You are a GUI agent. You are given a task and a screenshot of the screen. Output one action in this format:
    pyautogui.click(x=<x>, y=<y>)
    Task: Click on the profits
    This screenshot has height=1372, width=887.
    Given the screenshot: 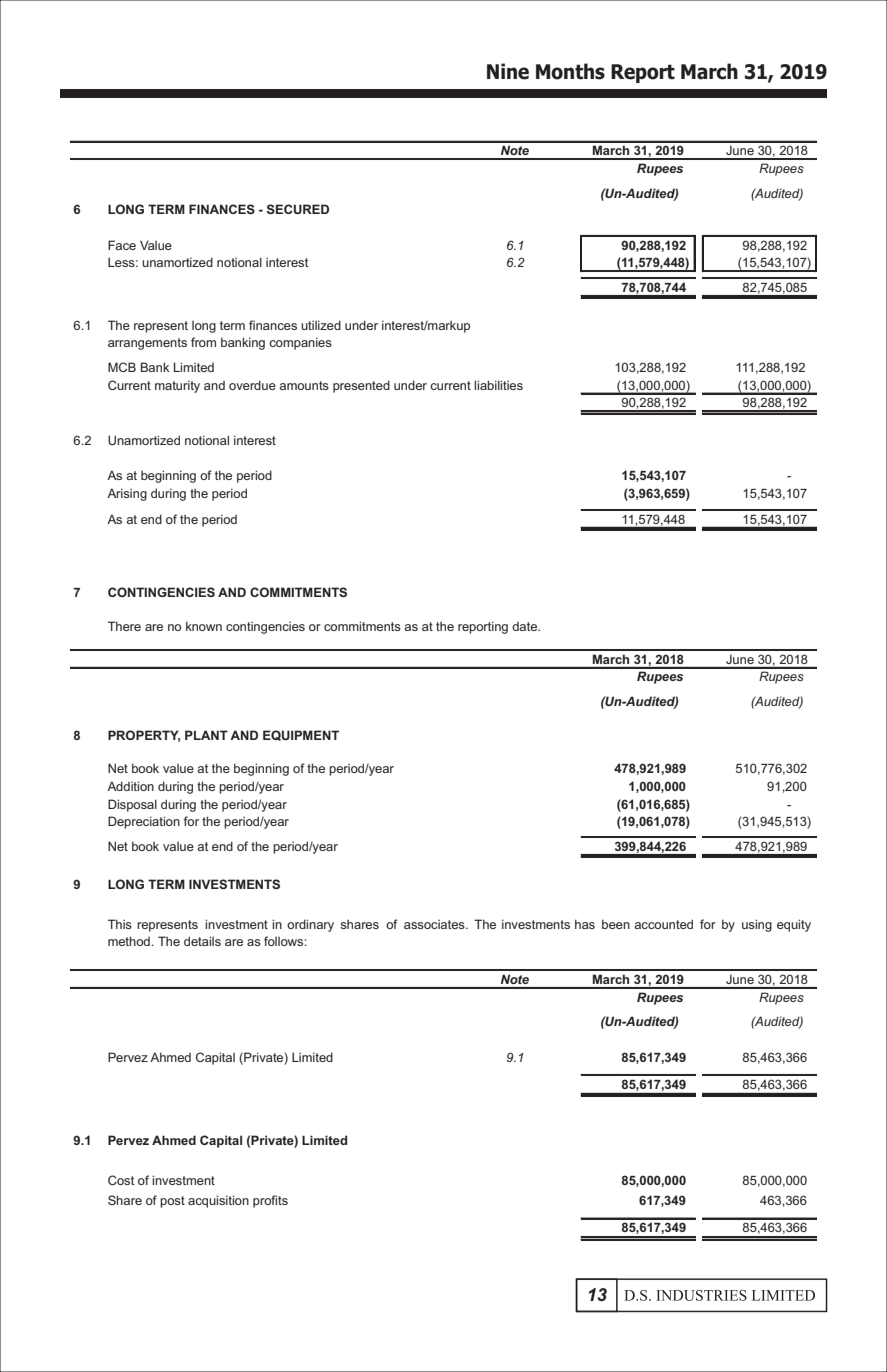 What is the action you would take?
    pyautogui.click(x=270, y=1201)
